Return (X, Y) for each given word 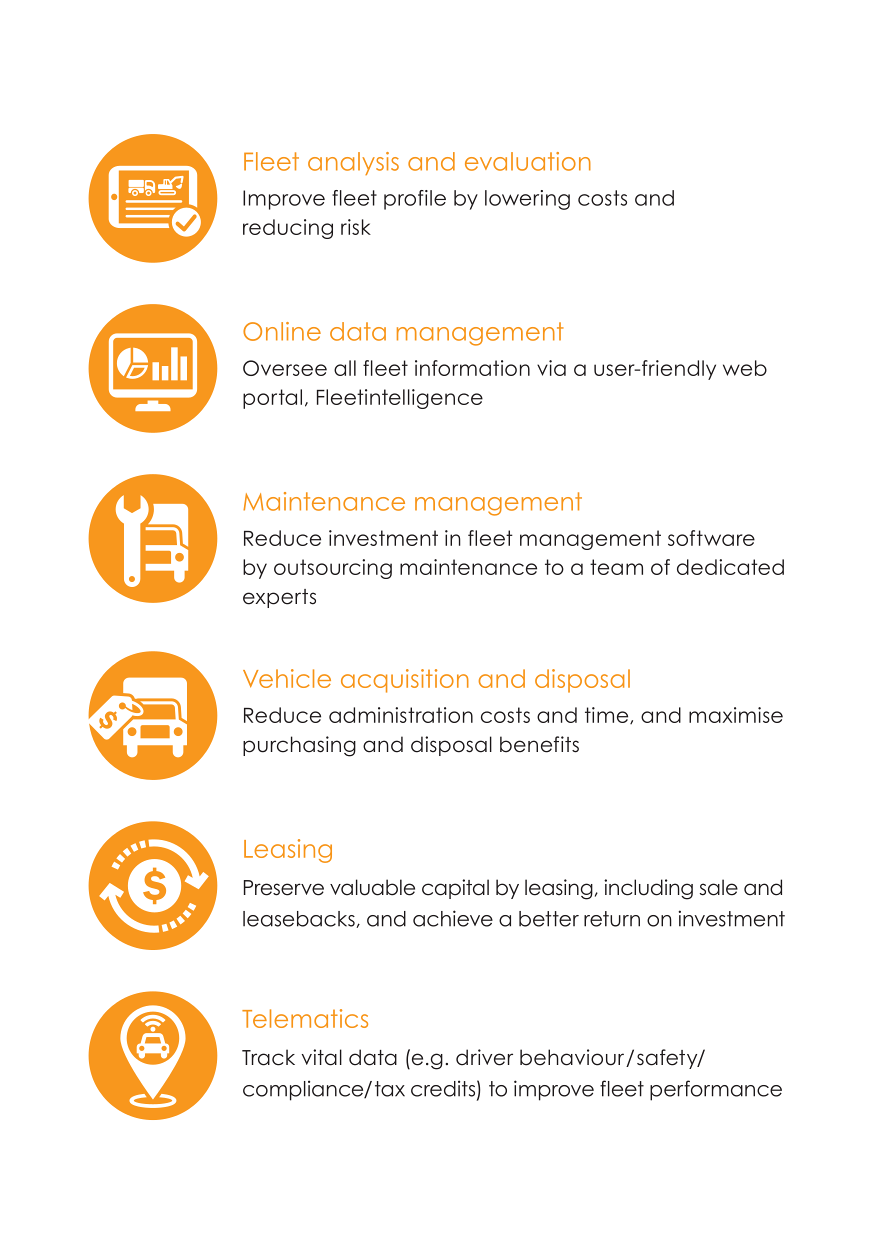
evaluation (528, 161)
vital (322, 1057)
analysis (353, 163)
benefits (539, 744)
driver (484, 1057)
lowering (527, 200)
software (711, 538)
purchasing (299, 746)
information (472, 368)
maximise (736, 715)
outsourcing (333, 569)
